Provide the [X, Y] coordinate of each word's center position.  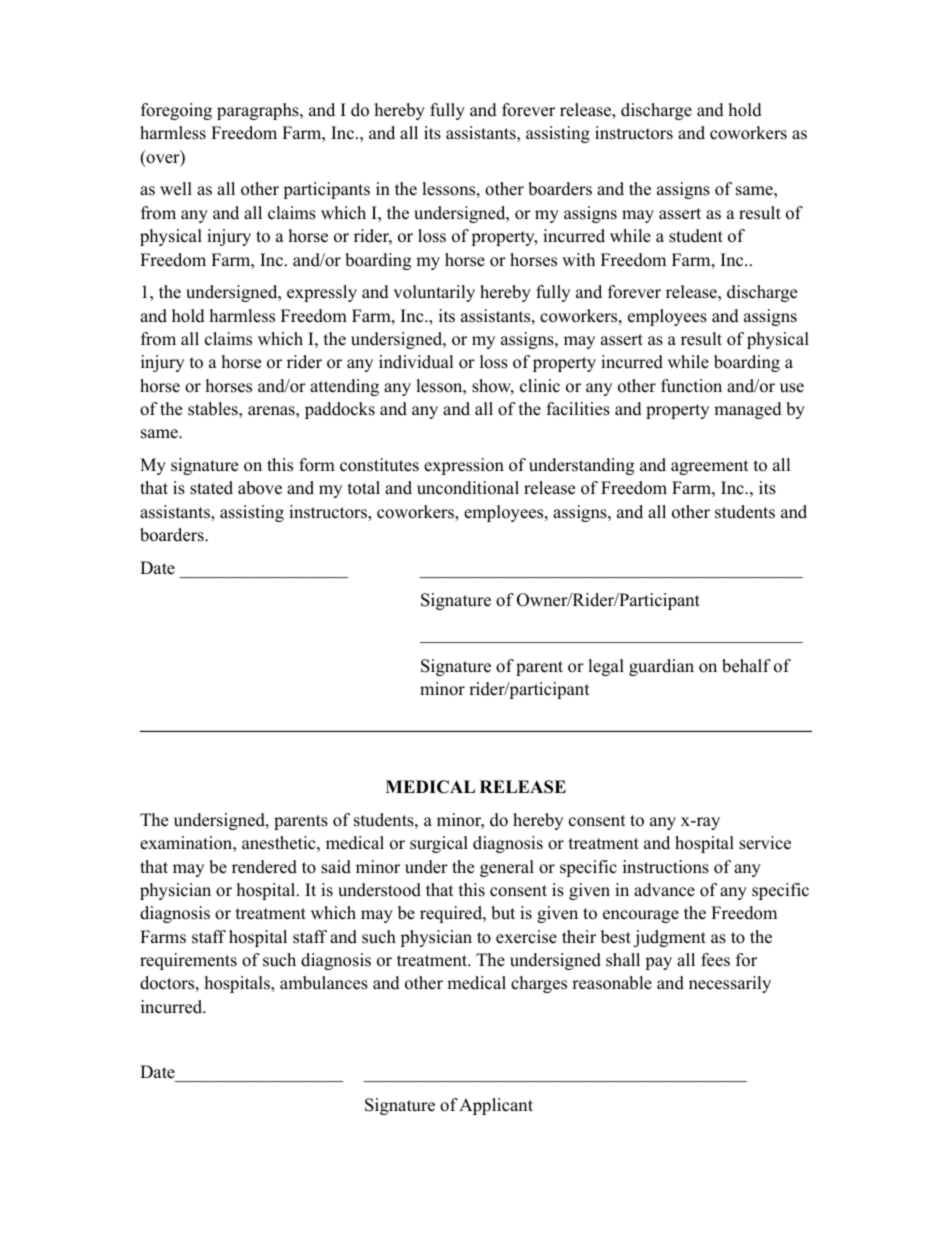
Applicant [496, 1106]
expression [464, 466]
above [260, 488]
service [765, 843]
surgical [439, 844]
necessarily [730, 984]
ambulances [324, 983]
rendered [264, 867]
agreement [710, 467]
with [578, 259]
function [691, 386]
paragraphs [259, 111]
